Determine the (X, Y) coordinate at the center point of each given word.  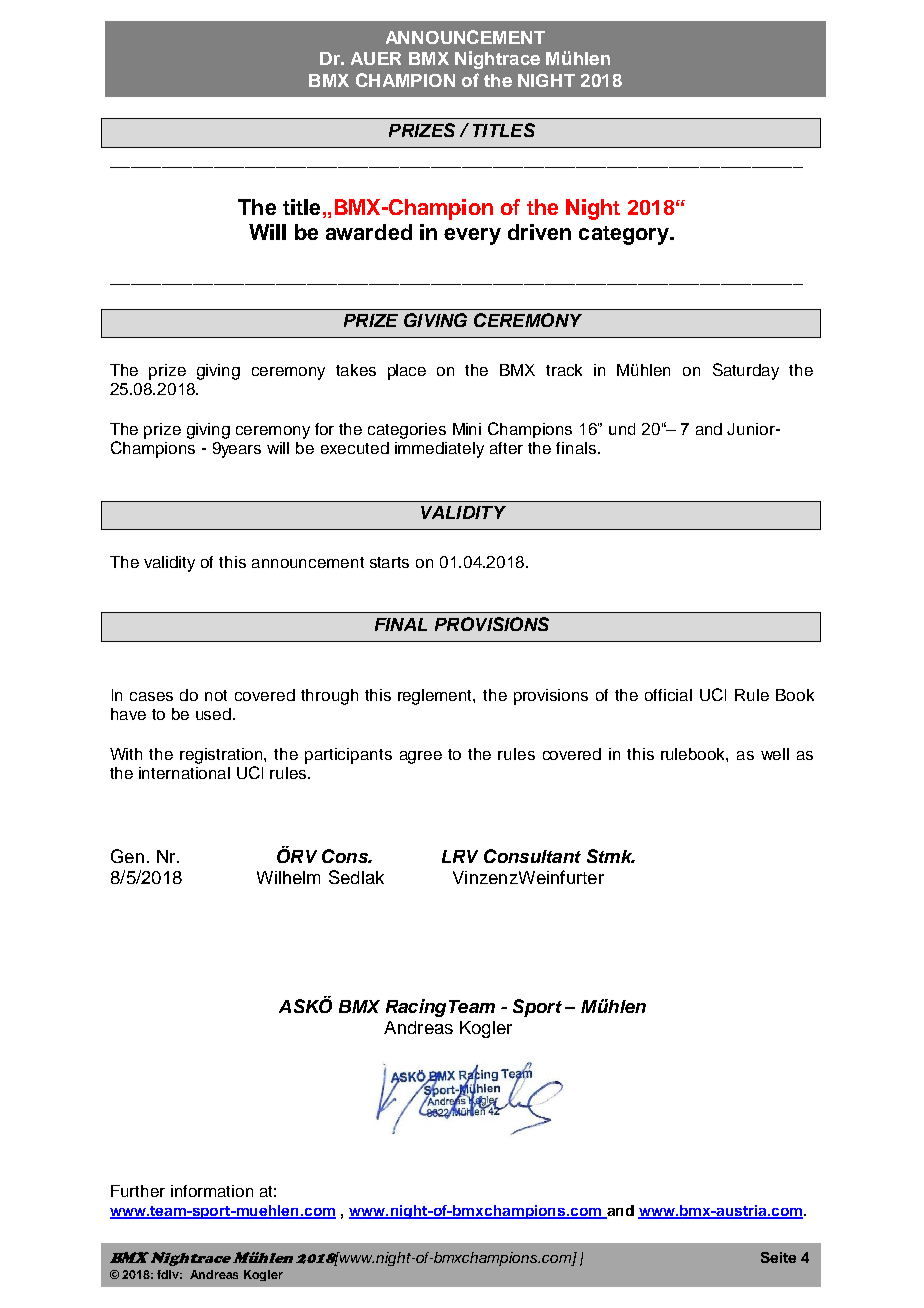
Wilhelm (288, 877)
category (625, 235)
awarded (369, 232)
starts (389, 562)
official (668, 695)
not (216, 695)
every (472, 236)
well (775, 754)
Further (138, 1191)
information (212, 1191)
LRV (460, 856)
